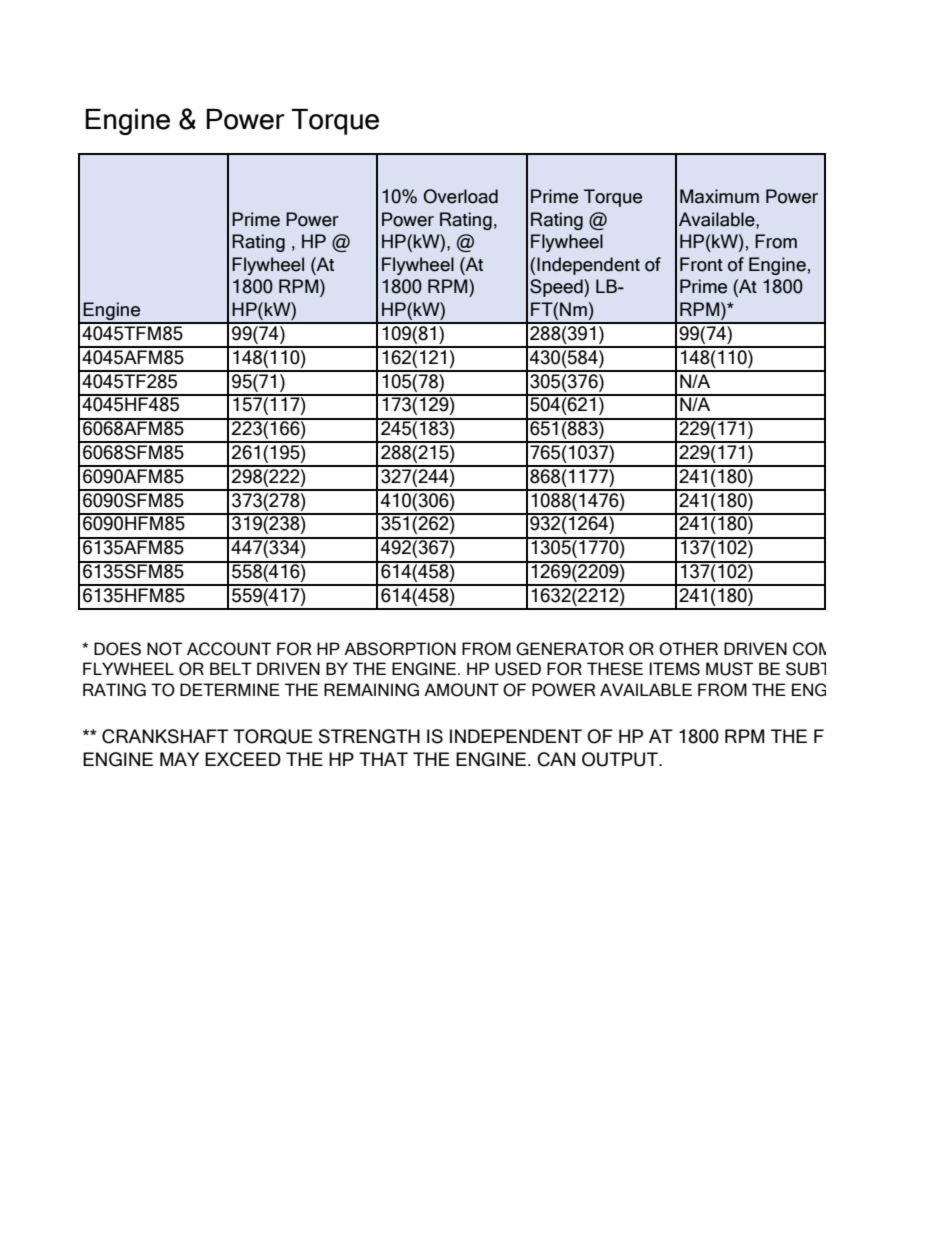  I want to click on GENERATOR, so click(570, 649).
